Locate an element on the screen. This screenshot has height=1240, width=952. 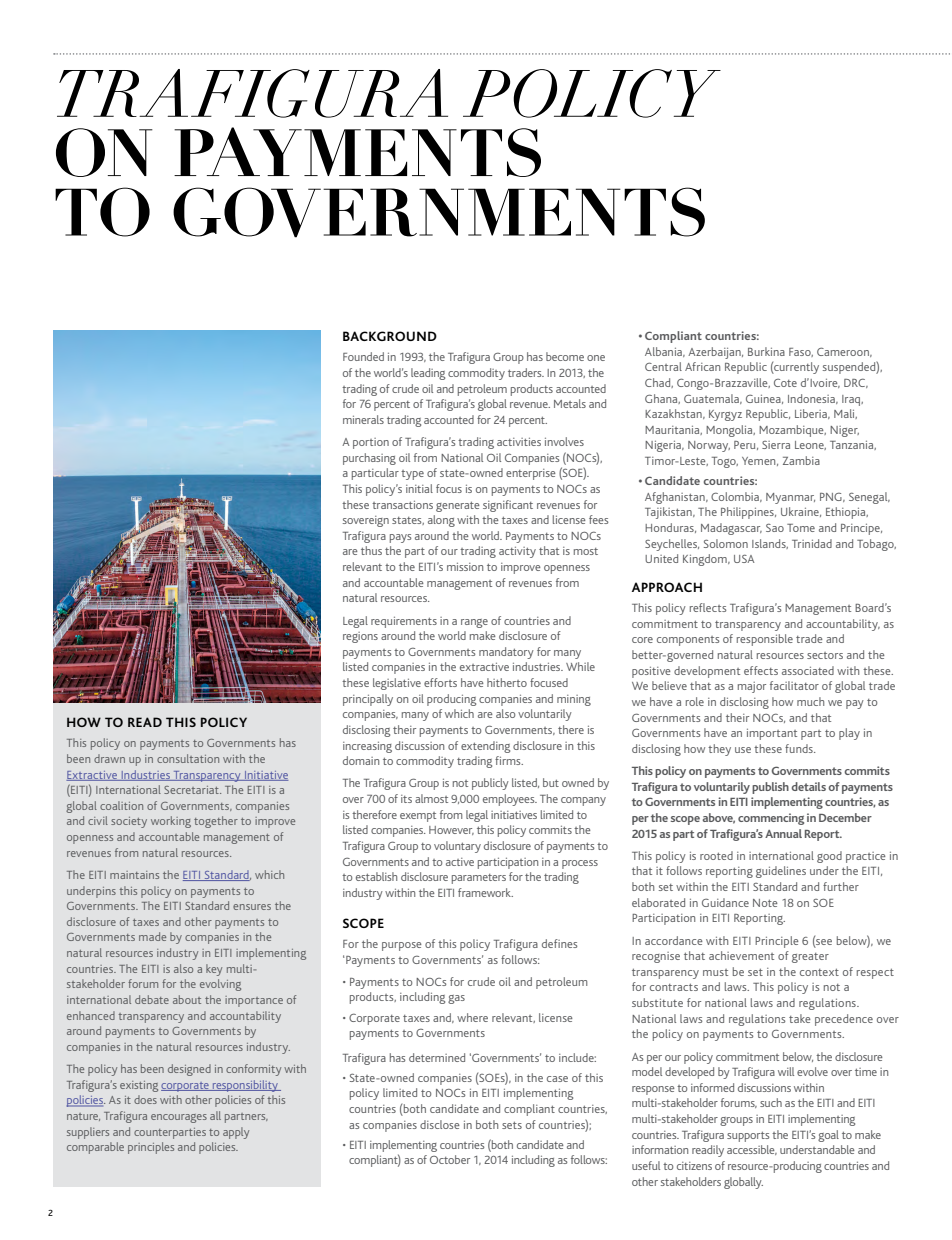
Burkina is located at coordinates (766, 351).
